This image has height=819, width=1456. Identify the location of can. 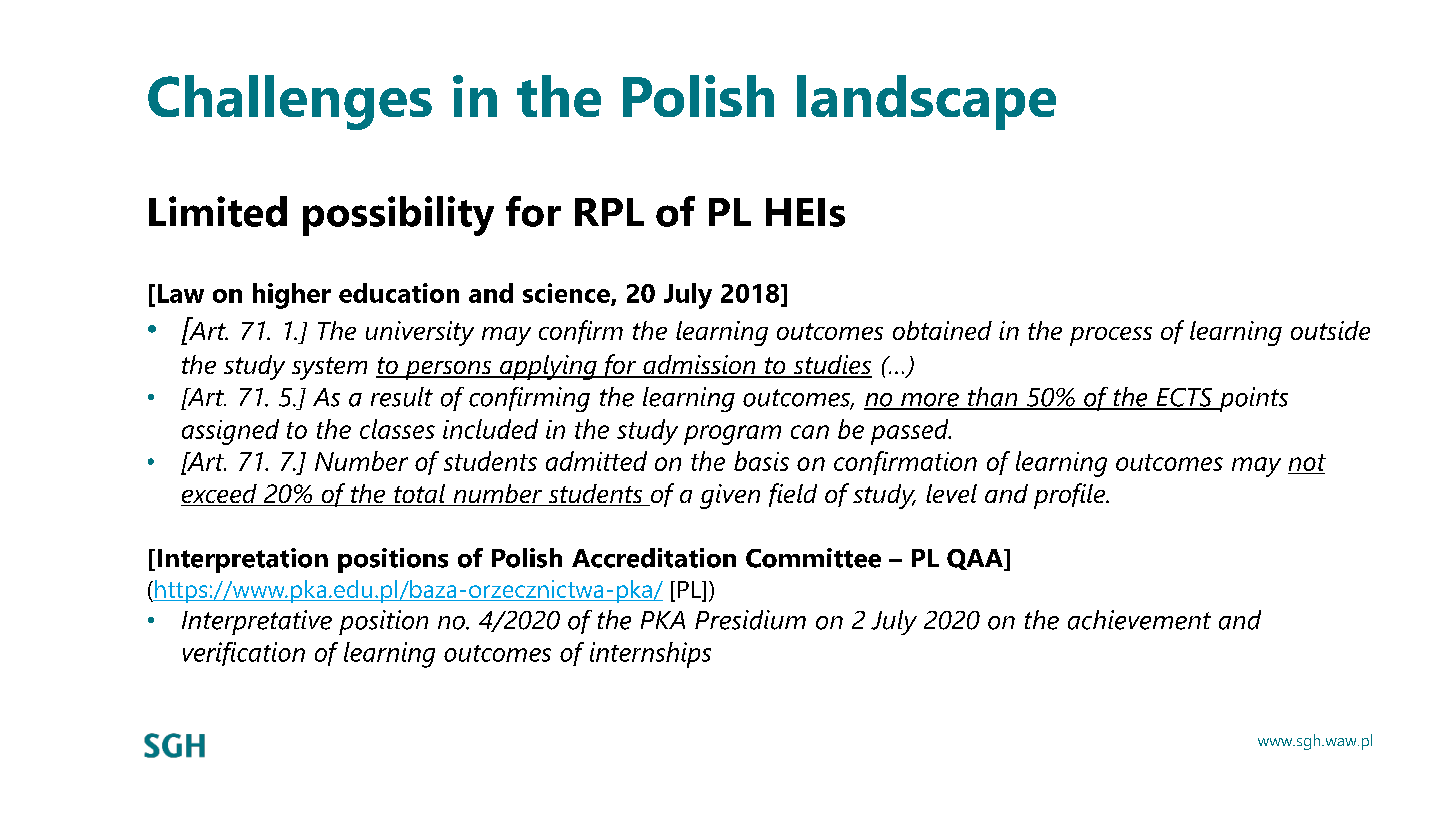
(810, 432).
